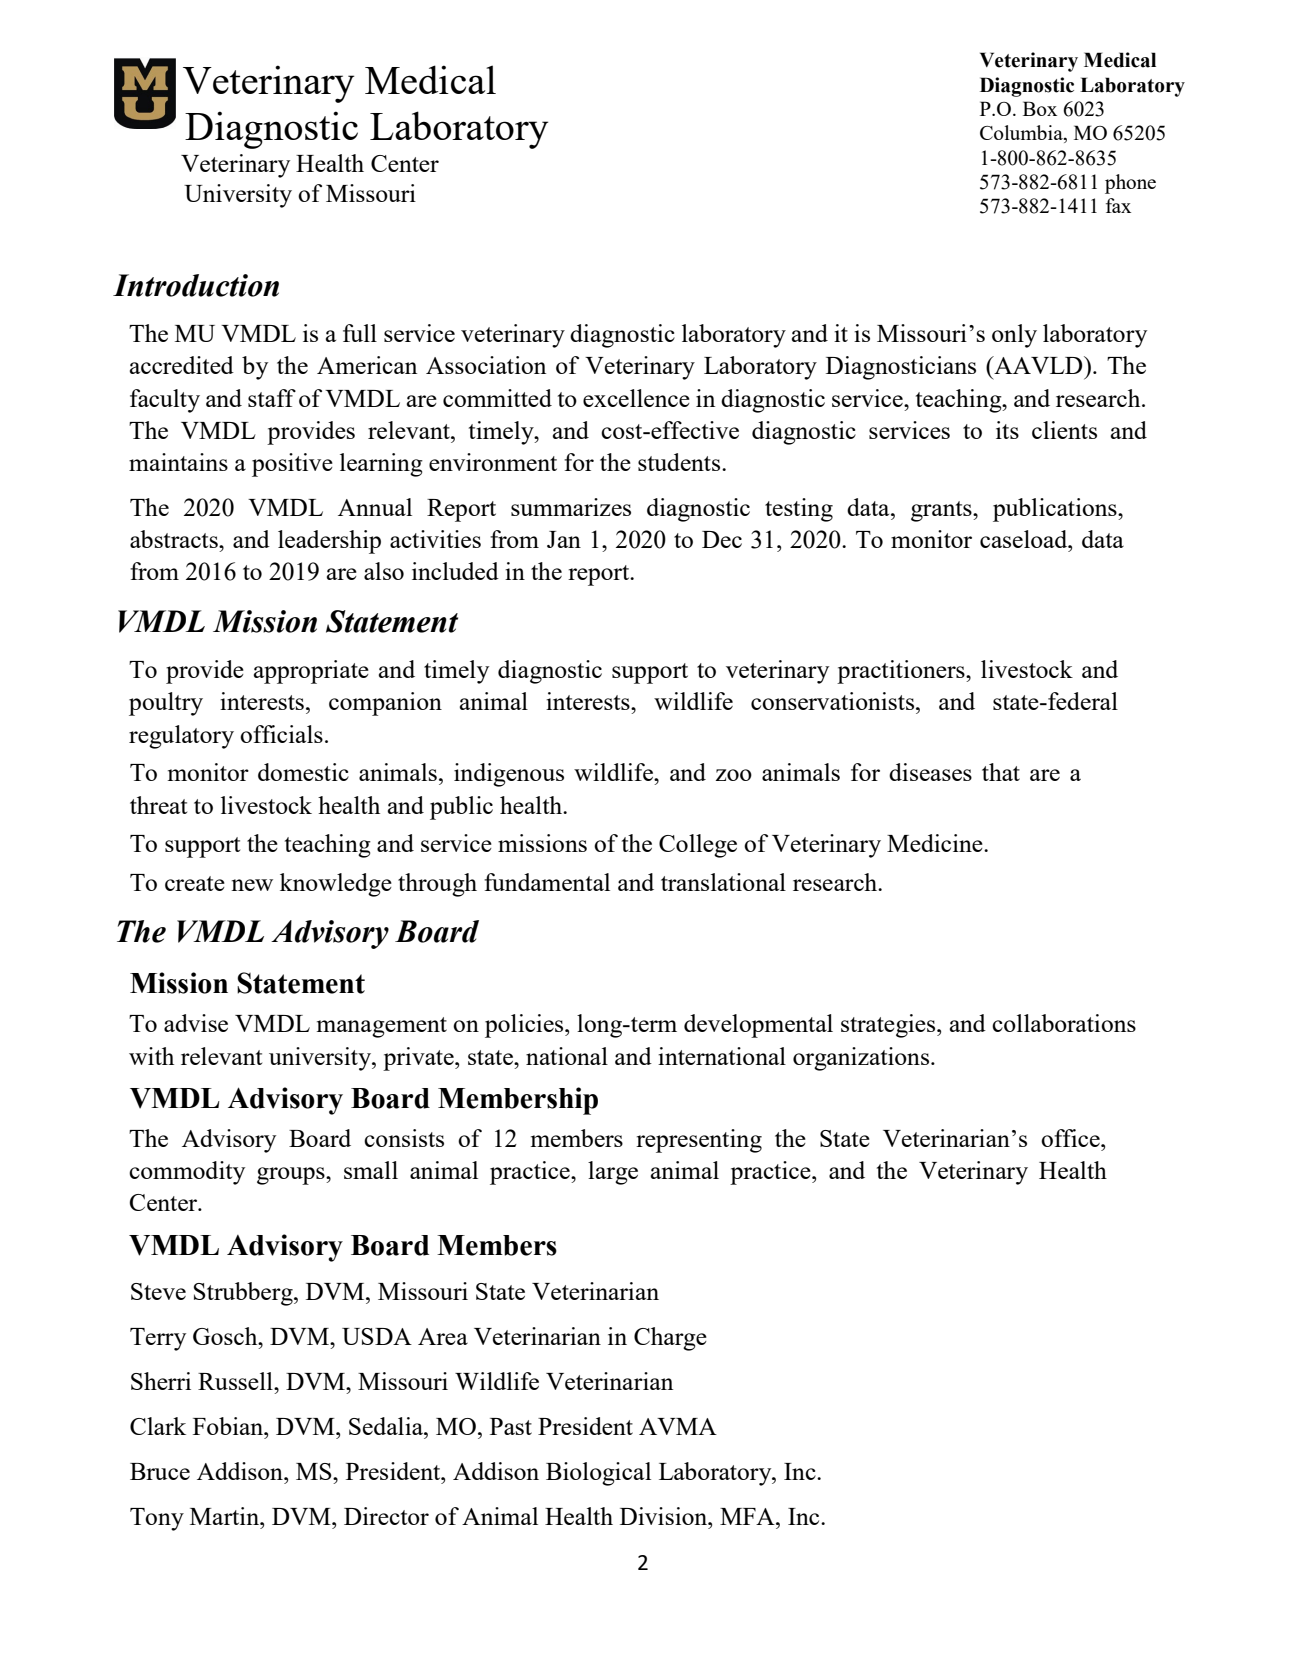  Describe the element at coordinates (292, 1176) in the screenshot. I see `groups` at that location.
